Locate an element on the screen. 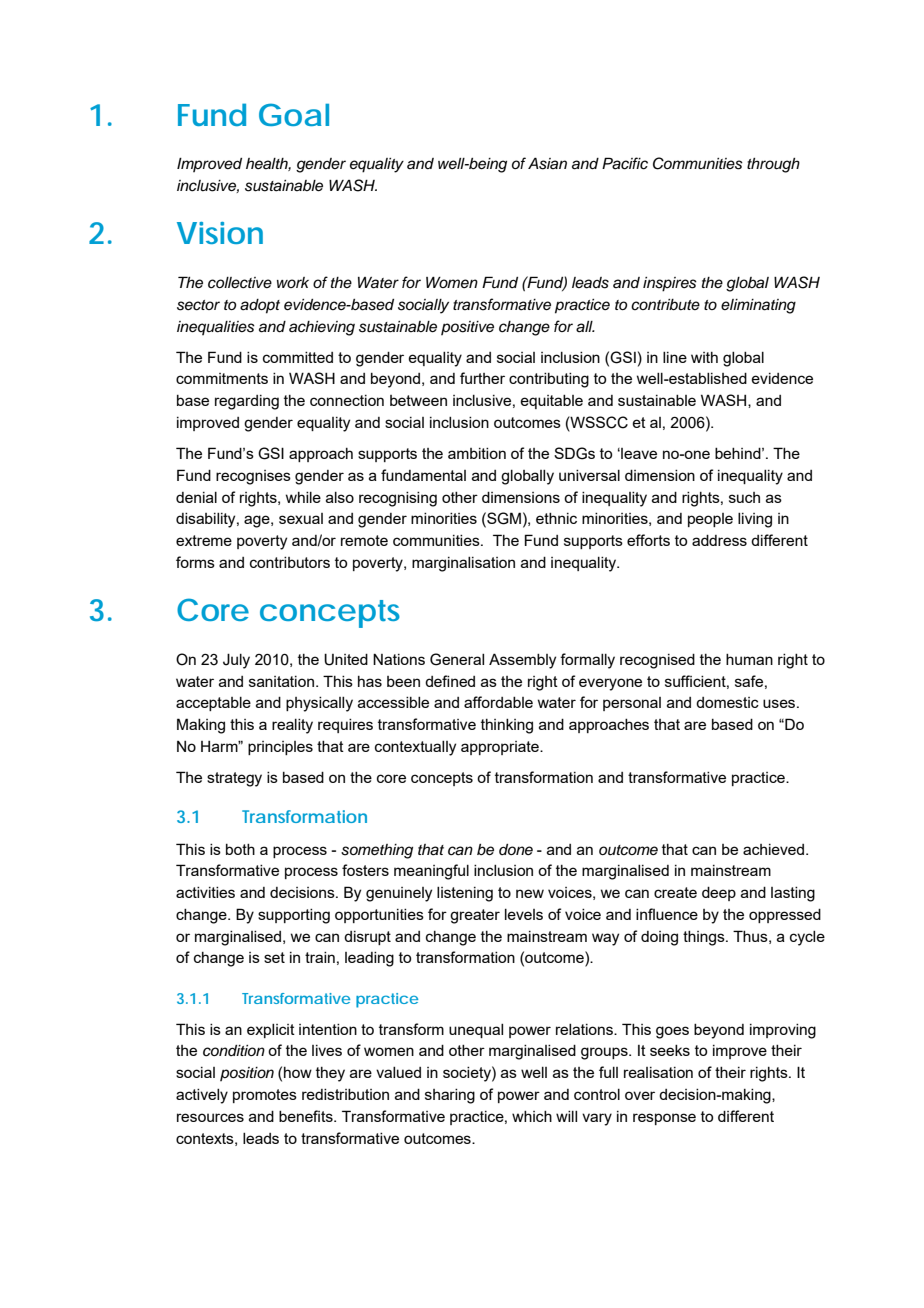  Asian is located at coordinates (547, 163).
